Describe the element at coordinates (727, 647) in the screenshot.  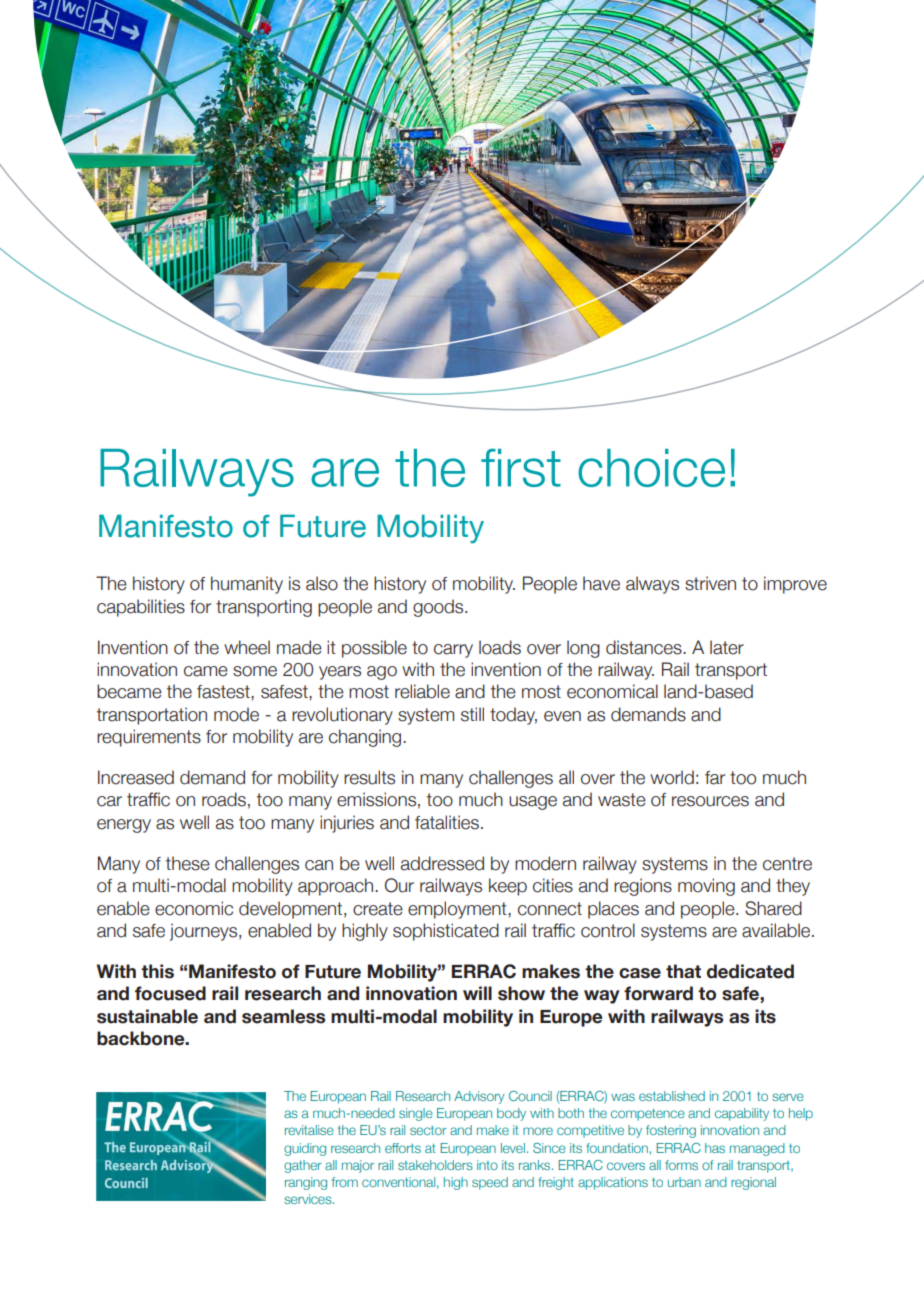
I see `later` at that location.
